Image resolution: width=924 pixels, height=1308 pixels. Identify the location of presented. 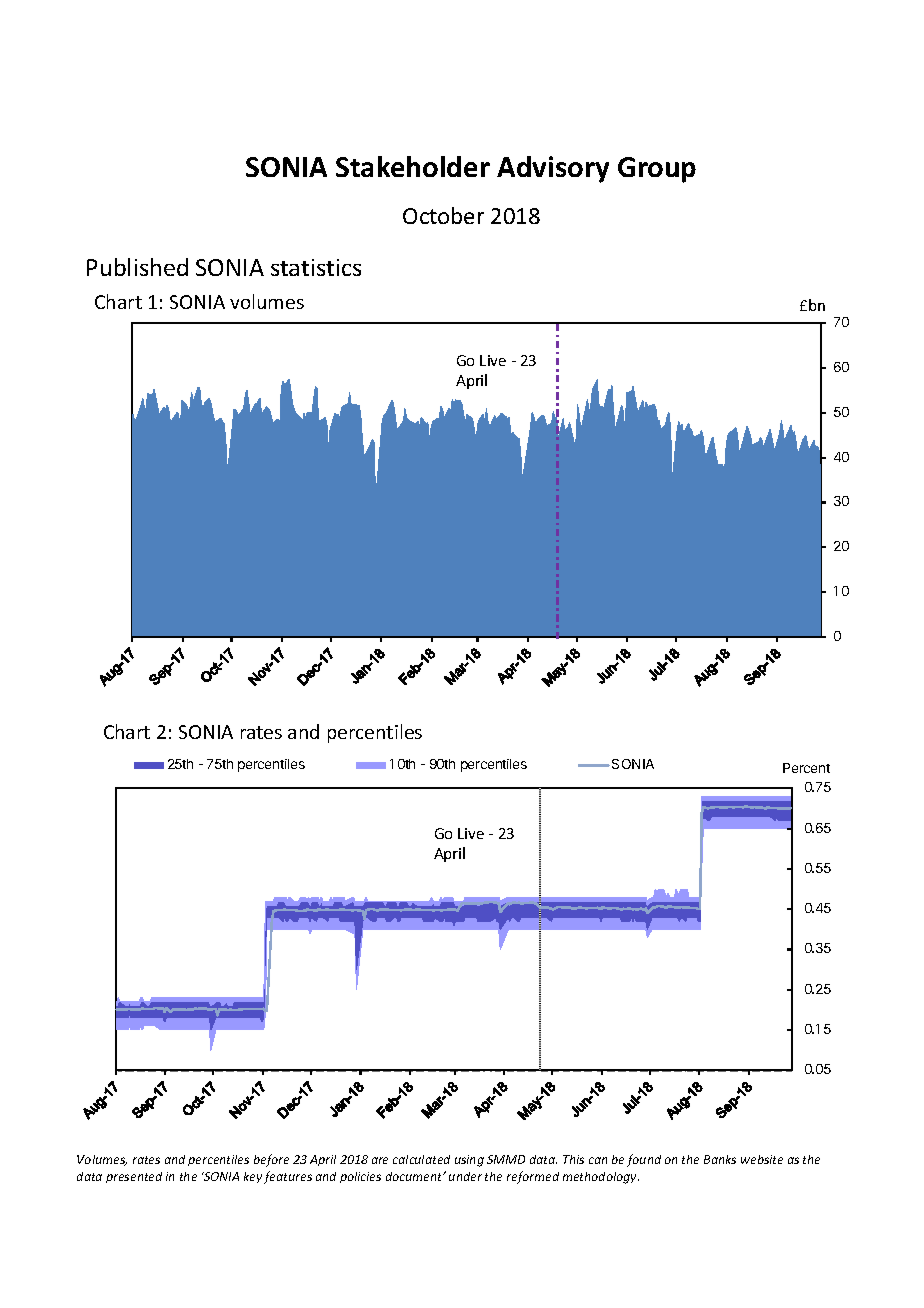
(134, 1177).
